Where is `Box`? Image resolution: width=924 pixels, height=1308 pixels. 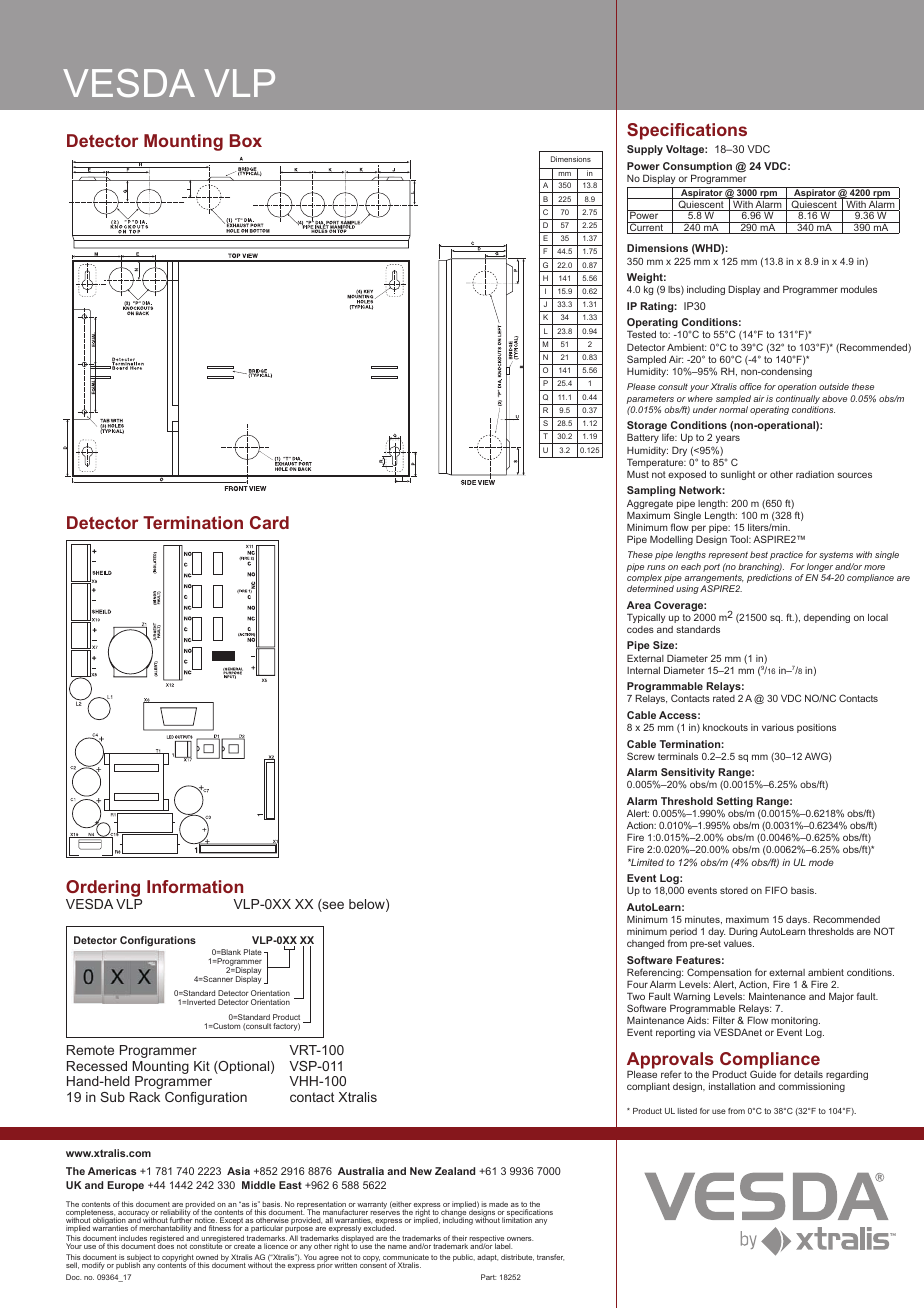 Box is located at coordinates (246, 140).
